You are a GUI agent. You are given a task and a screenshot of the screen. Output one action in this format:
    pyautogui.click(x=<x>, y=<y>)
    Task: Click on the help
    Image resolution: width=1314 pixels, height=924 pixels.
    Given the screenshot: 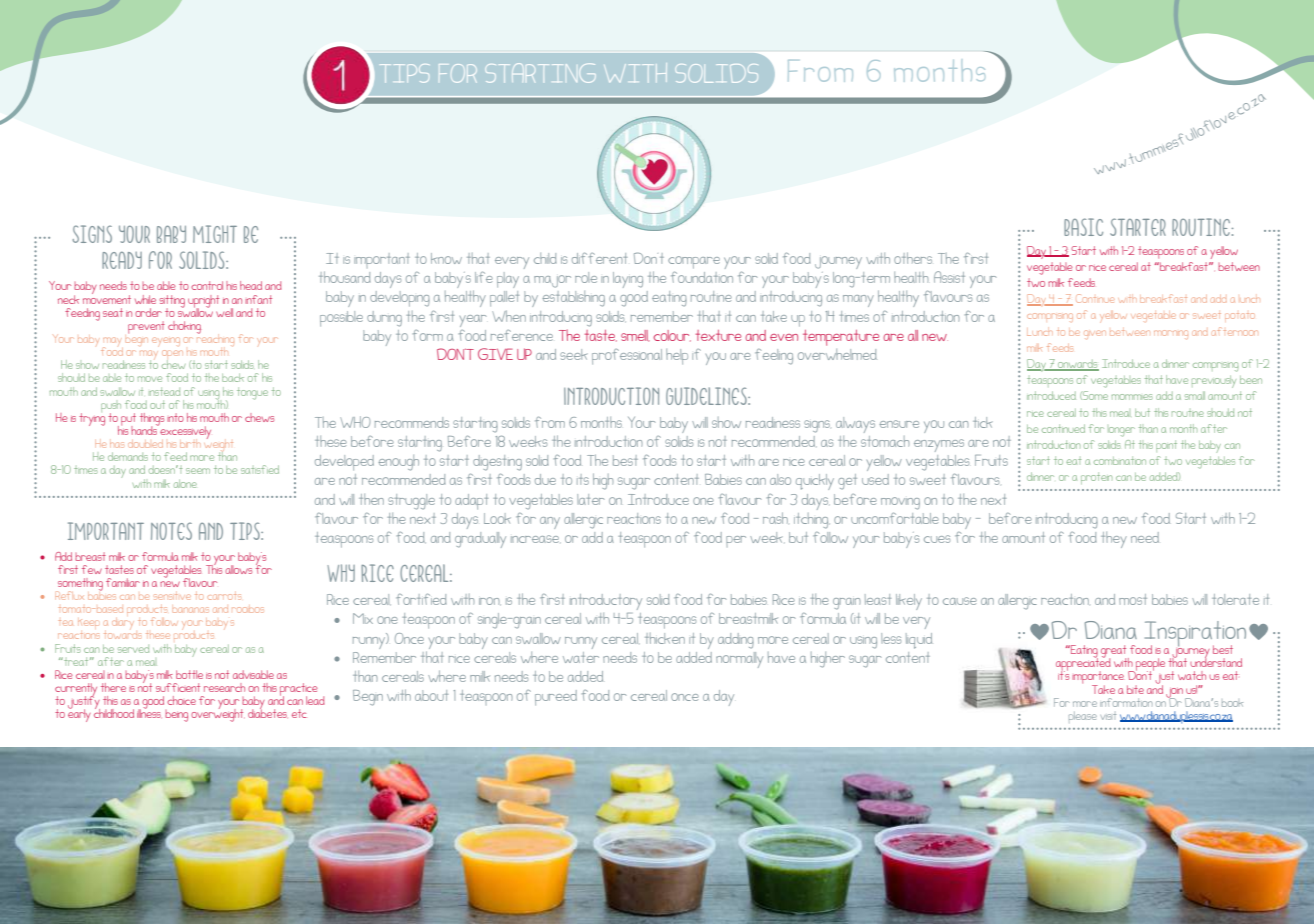 What is the action you would take?
    pyautogui.click(x=677, y=356)
